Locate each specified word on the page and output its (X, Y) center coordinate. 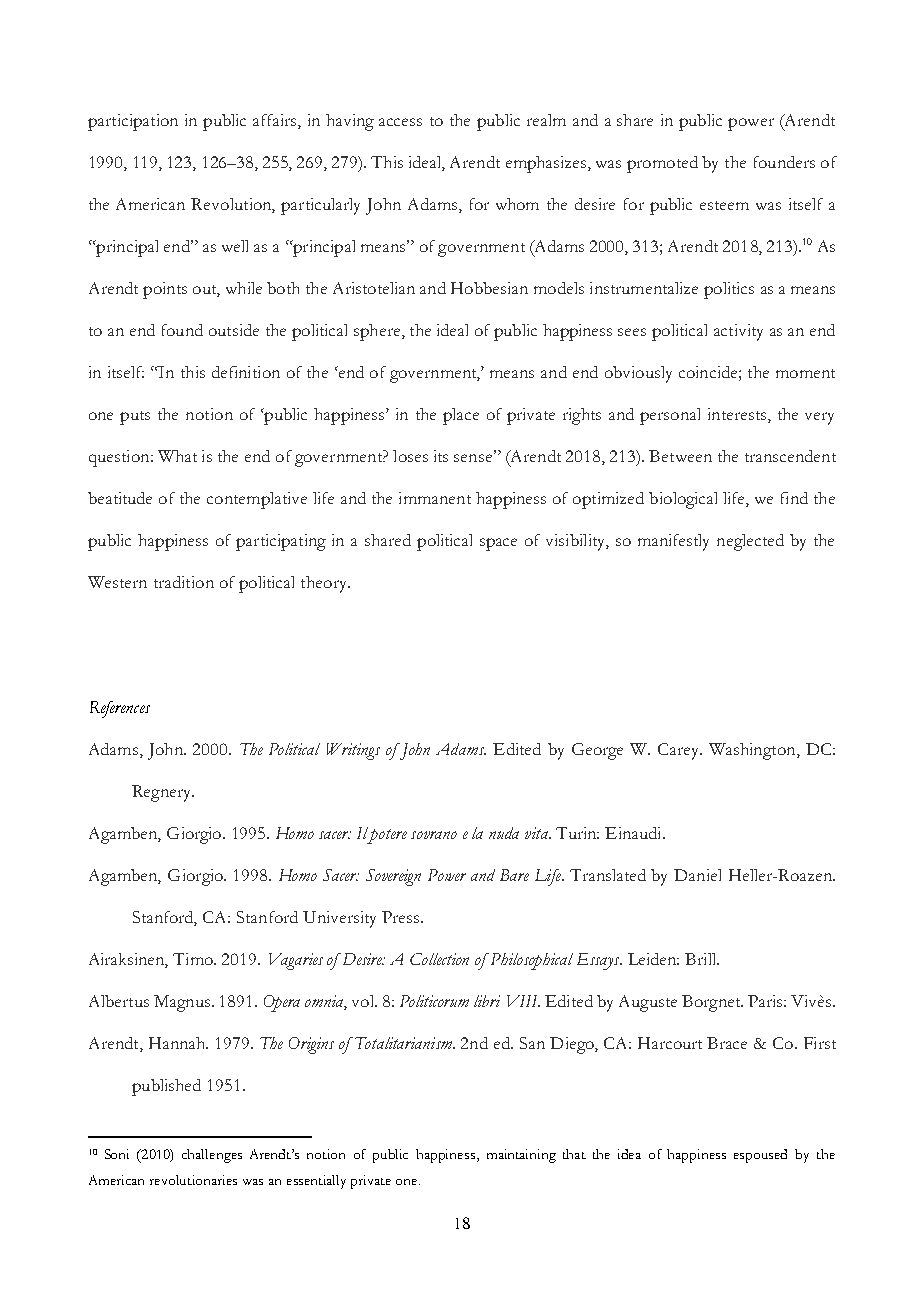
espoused (760, 1156)
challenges (212, 1156)
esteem (724, 205)
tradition (184, 582)
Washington (753, 751)
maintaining (521, 1156)
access (400, 122)
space (498, 544)
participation (133, 122)
